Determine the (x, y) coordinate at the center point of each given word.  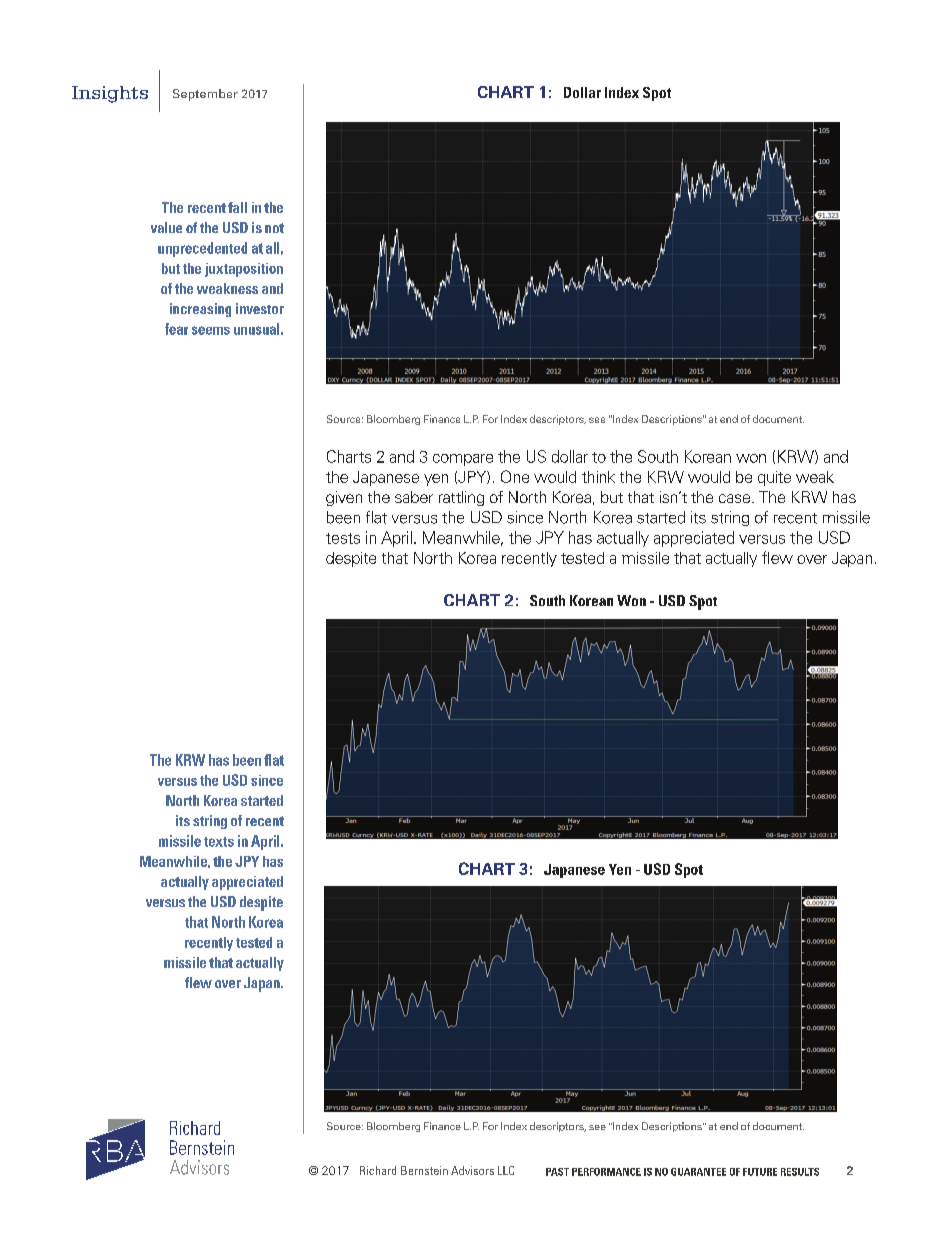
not (274, 228)
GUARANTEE (698, 1172)
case (736, 498)
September (205, 95)
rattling (461, 498)
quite (774, 478)
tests (343, 538)
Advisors (472, 1170)
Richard (378, 1170)
